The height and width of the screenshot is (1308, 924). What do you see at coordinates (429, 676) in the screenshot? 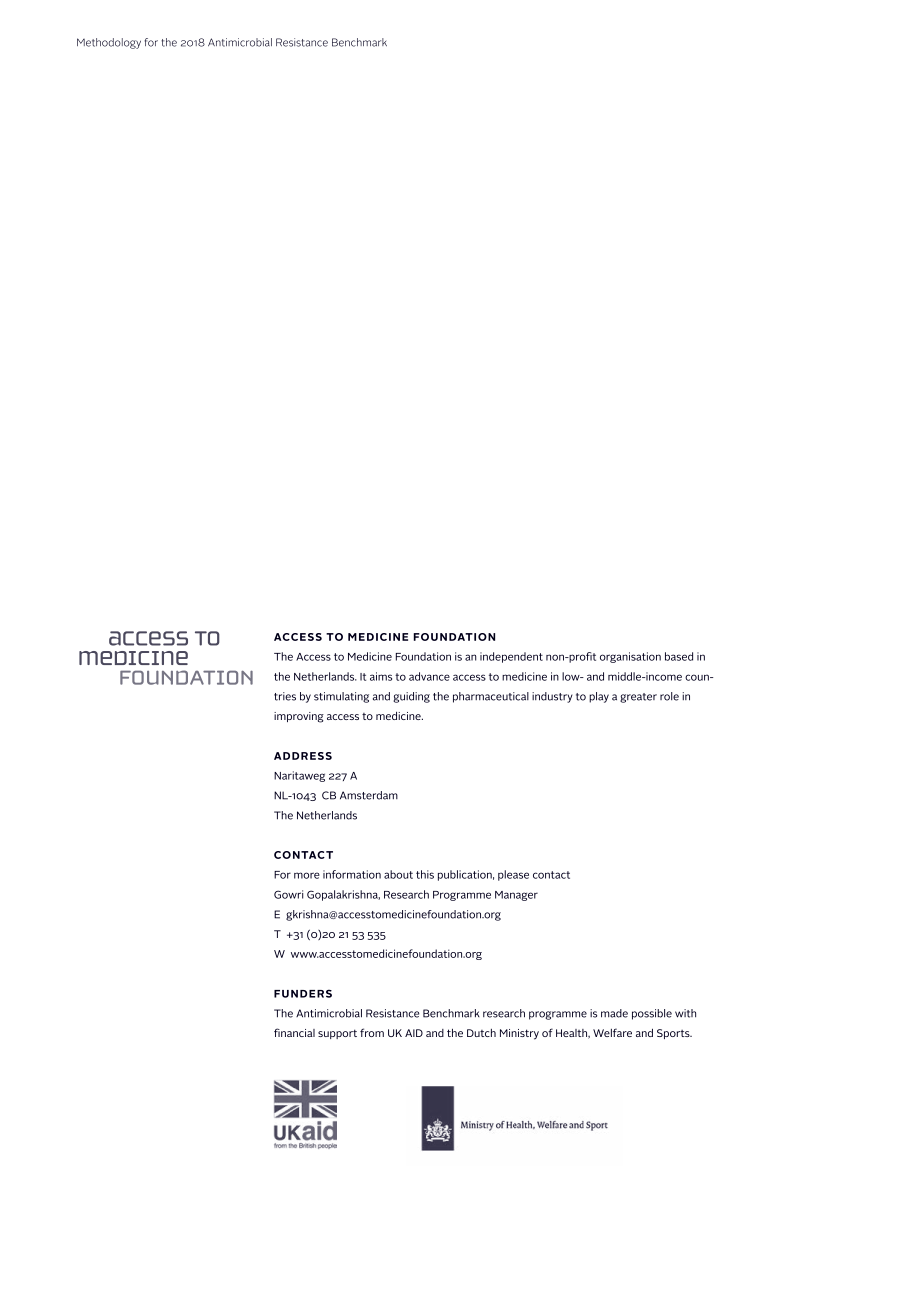
I see `advance` at bounding box center [429, 676].
